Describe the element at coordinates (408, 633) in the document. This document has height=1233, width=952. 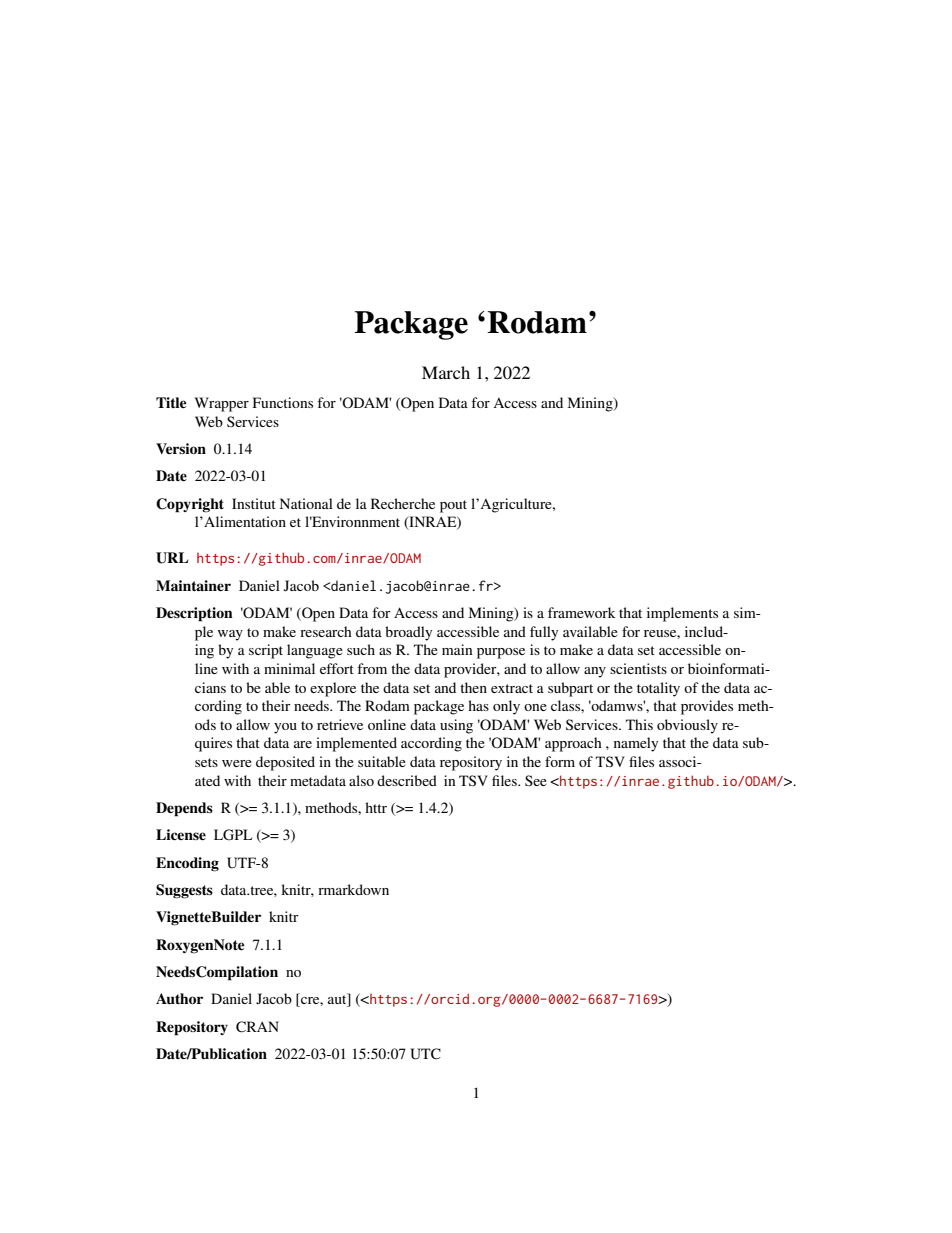
I see `broadly` at that location.
